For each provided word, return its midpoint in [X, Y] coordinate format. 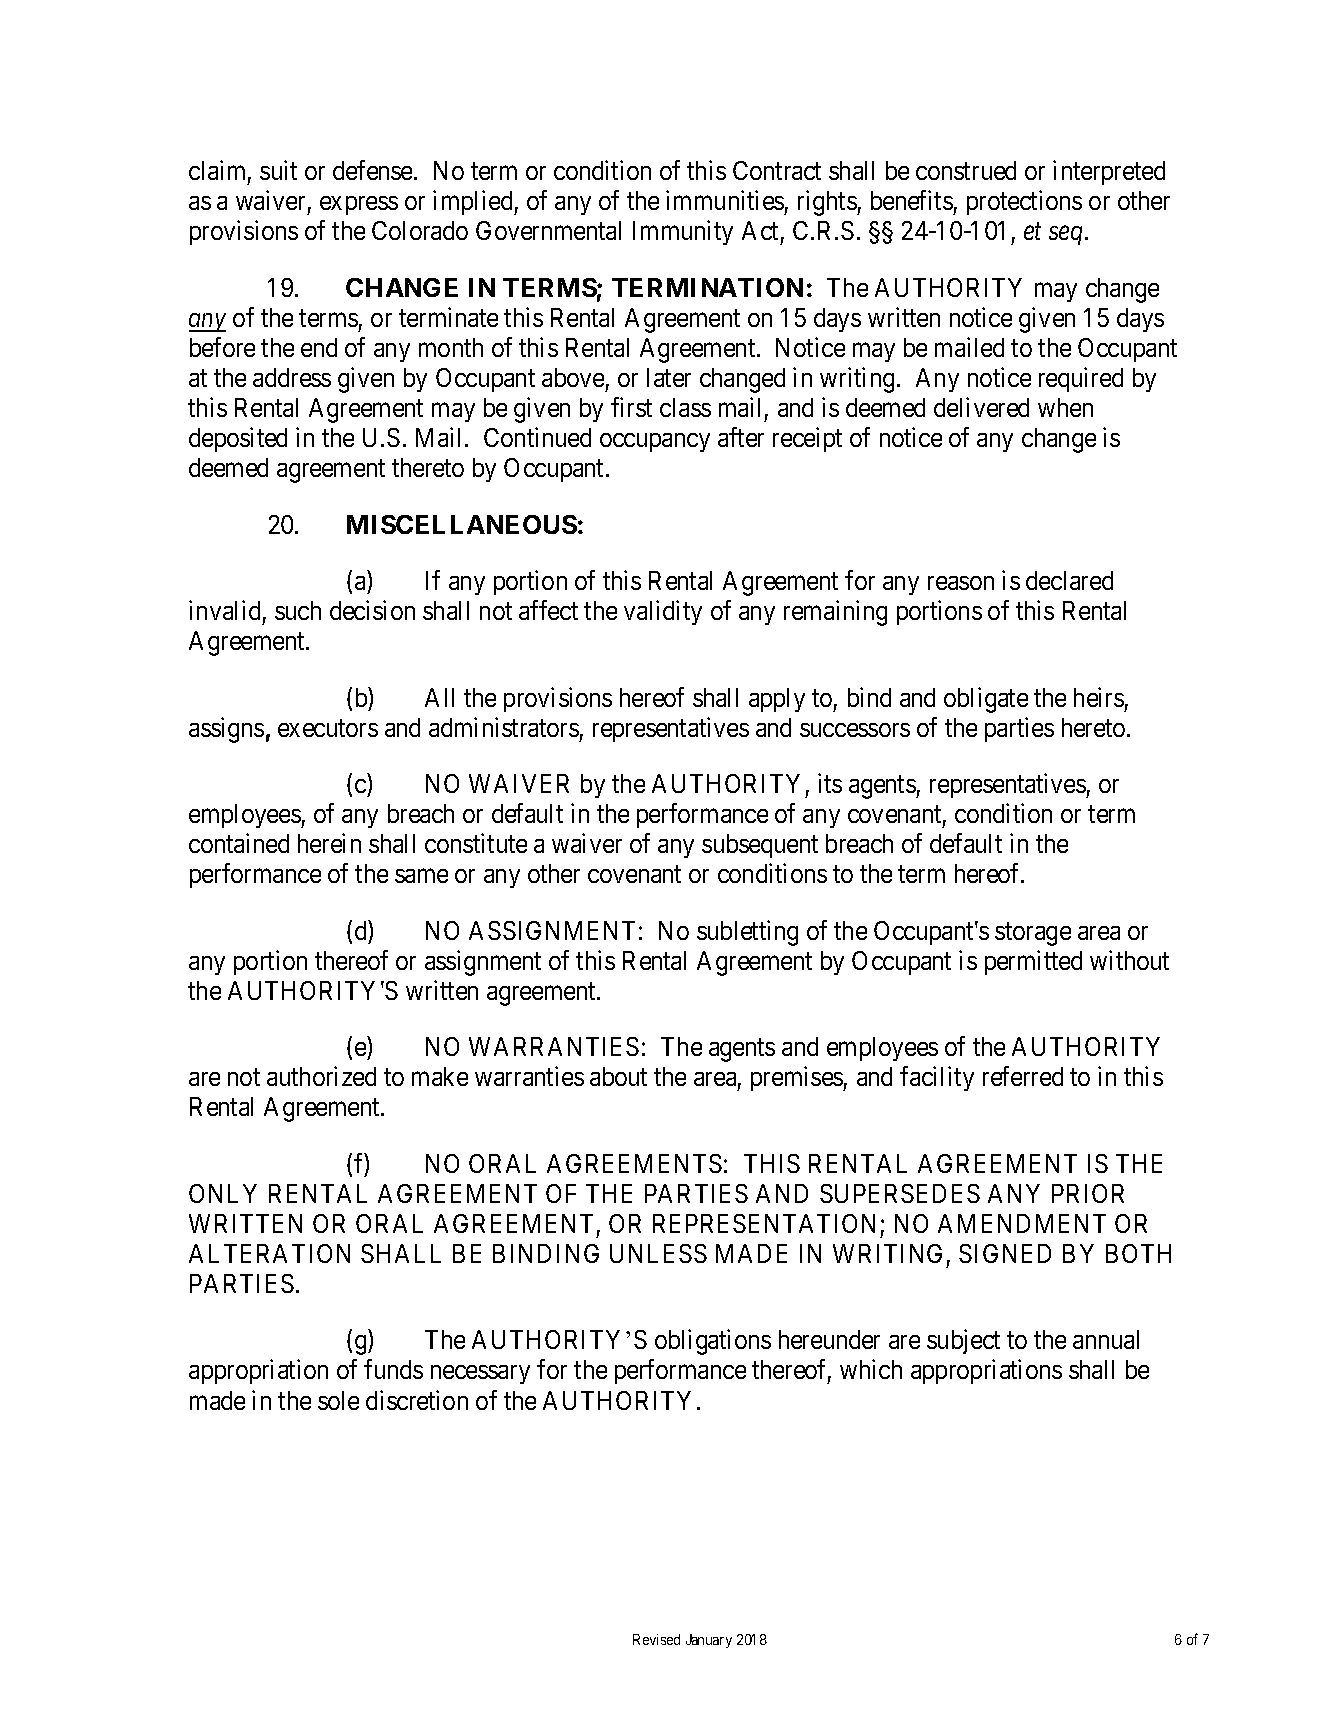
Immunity [683, 233]
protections [1024, 202]
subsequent [760, 846]
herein [329, 843]
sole [338, 1400]
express [359, 205]
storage [1033, 934]
